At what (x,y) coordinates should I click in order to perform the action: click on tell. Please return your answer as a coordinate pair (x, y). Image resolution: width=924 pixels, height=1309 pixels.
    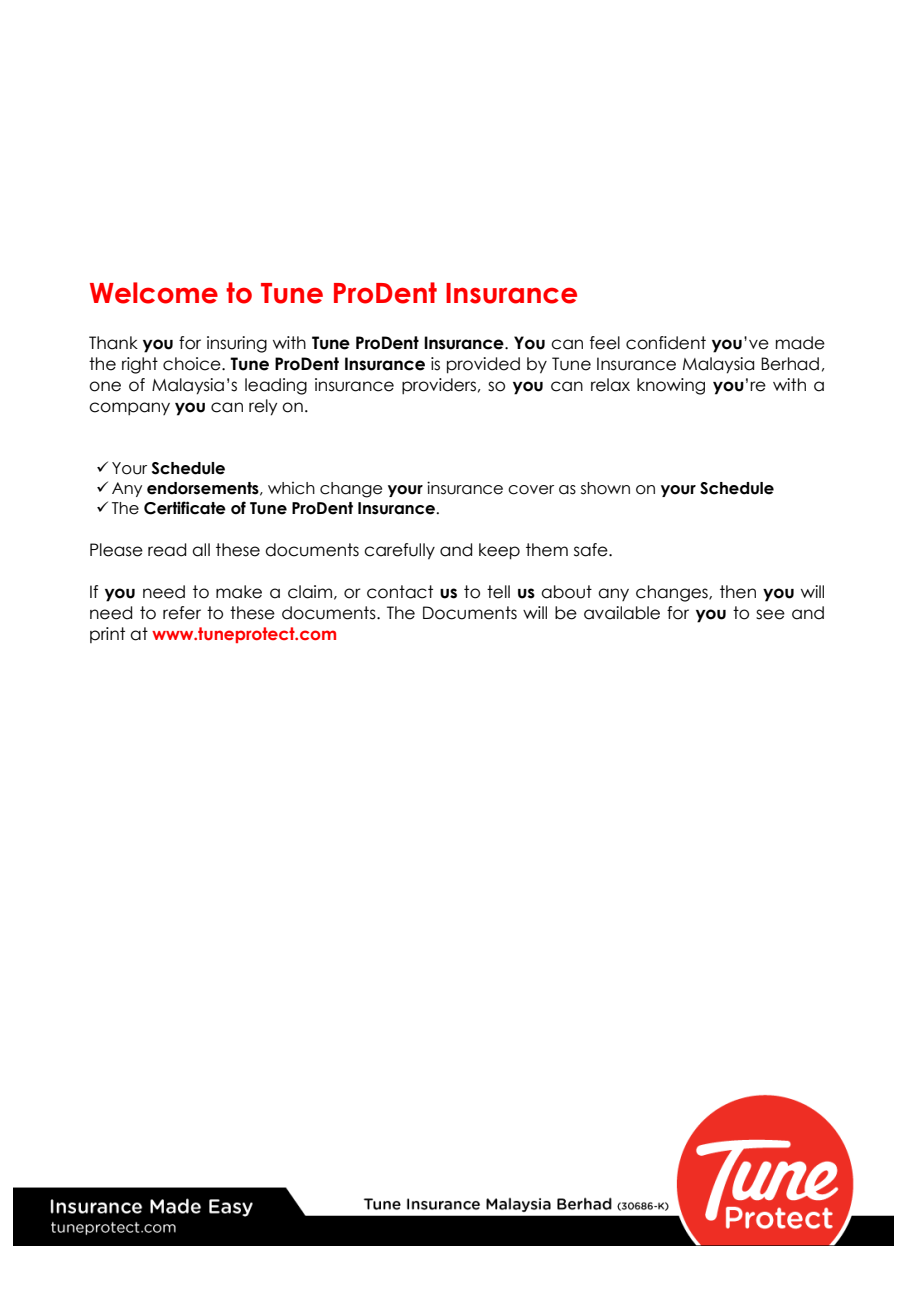
    Looking at the image, I should click on (498, 592).
